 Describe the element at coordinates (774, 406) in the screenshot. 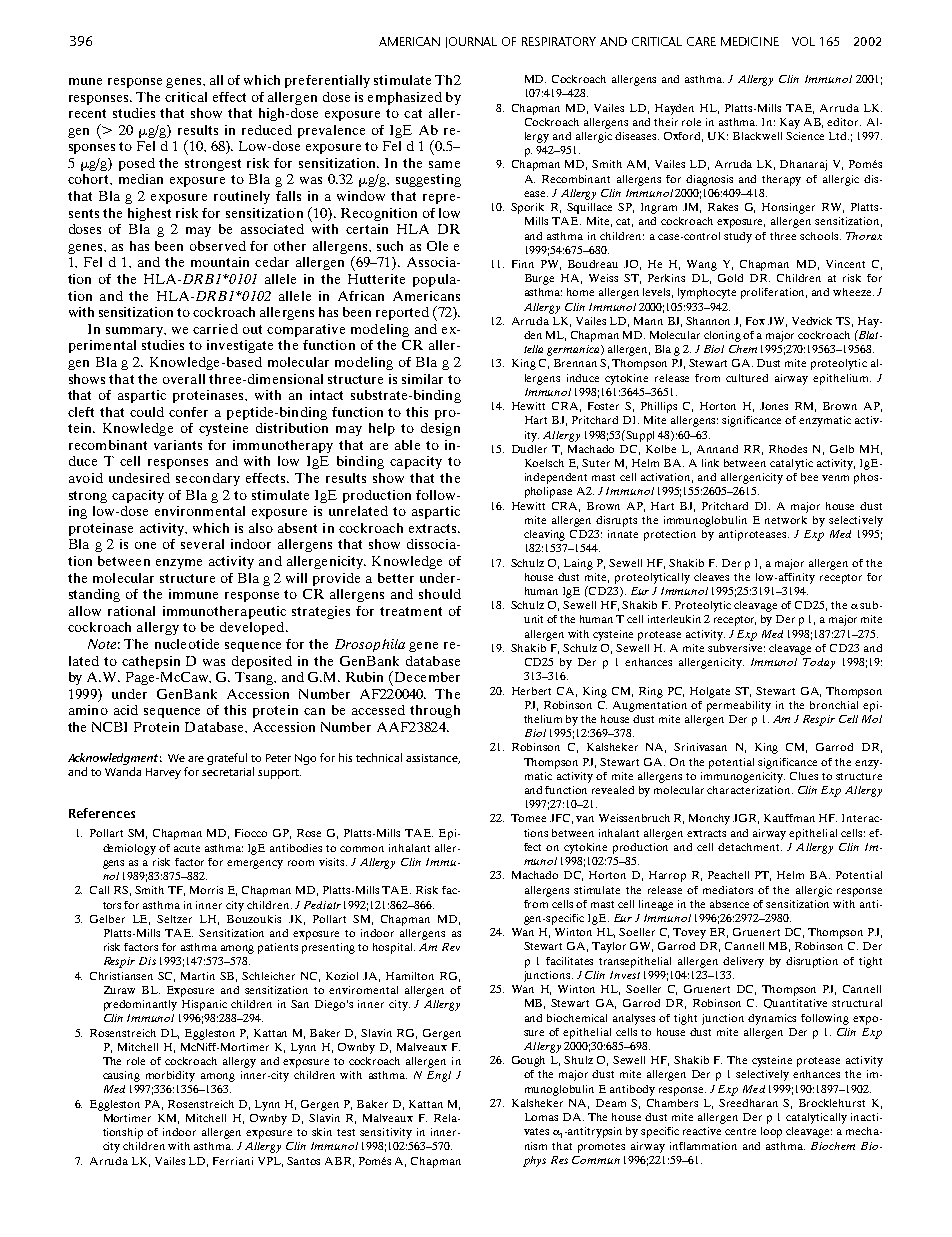

I see `Jones` at that location.
